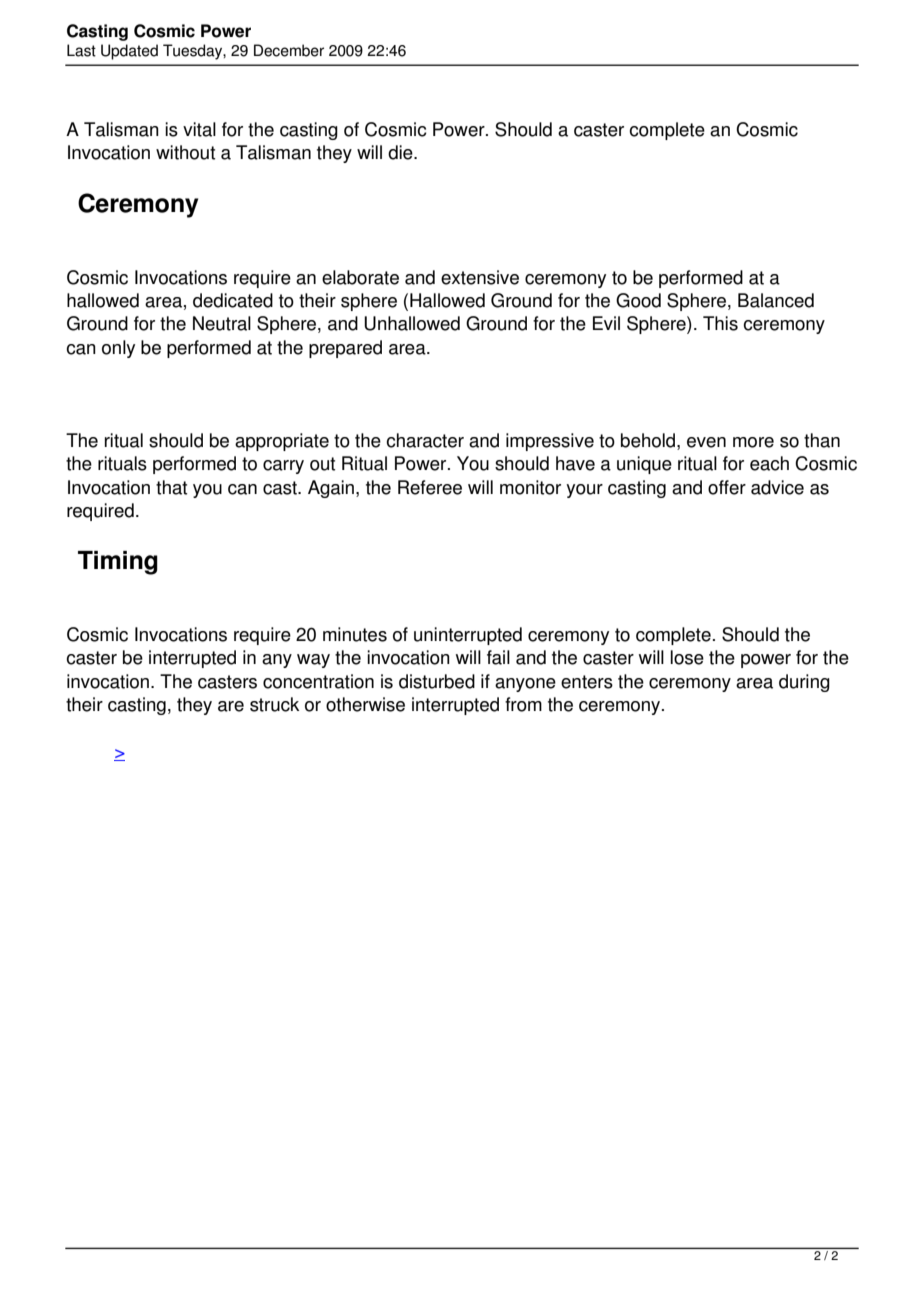 This image has width=924, height=1308. What do you see at coordinates (437, 681) in the image?
I see `disturbed` at bounding box center [437, 681].
